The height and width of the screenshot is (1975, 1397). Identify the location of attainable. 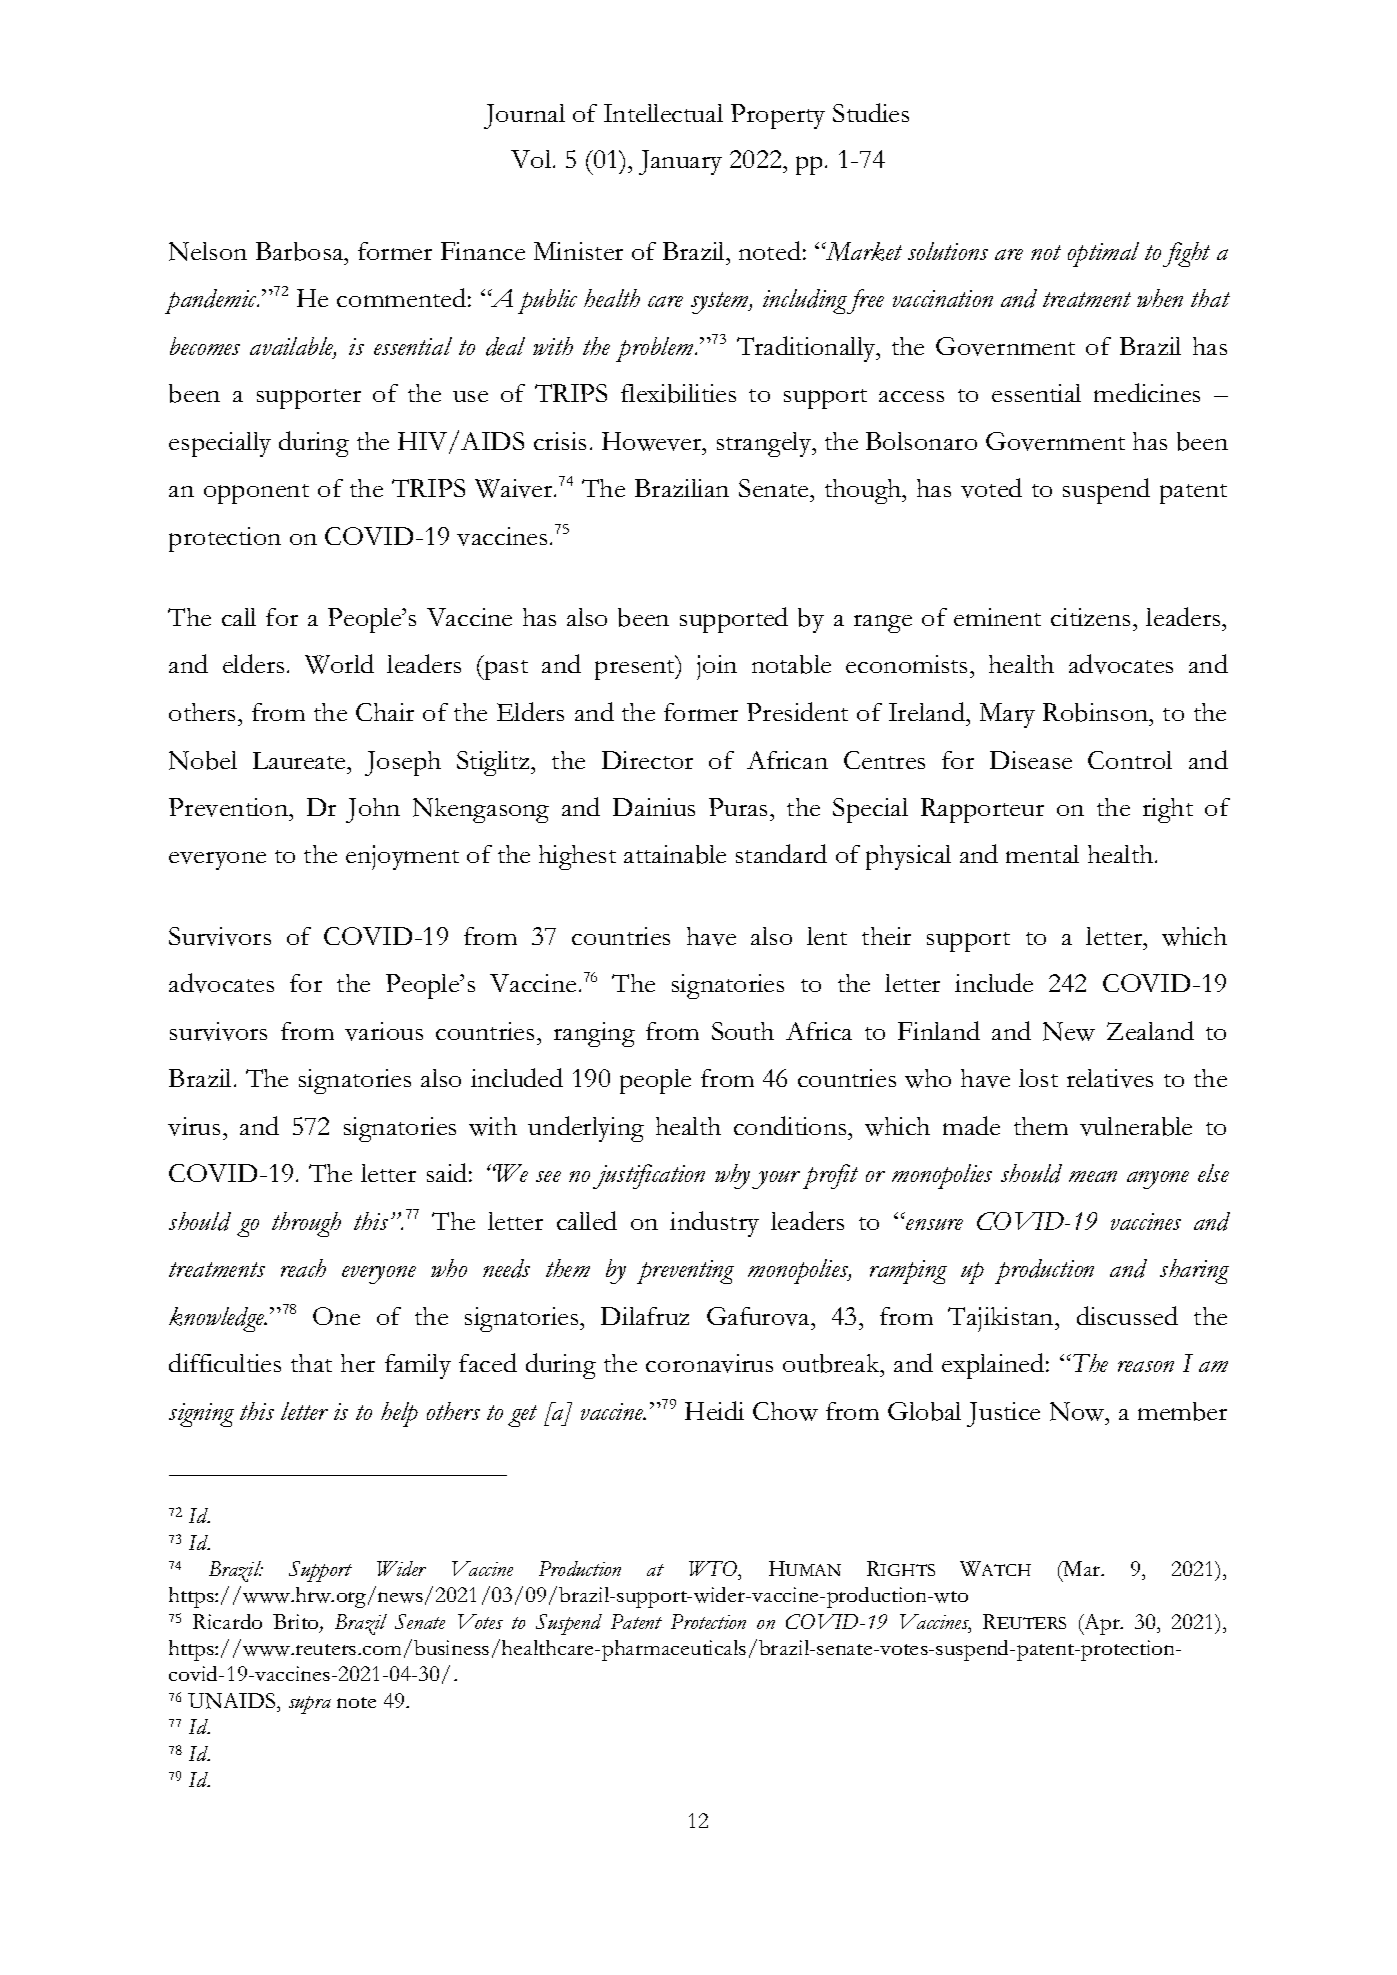
(675, 854).
